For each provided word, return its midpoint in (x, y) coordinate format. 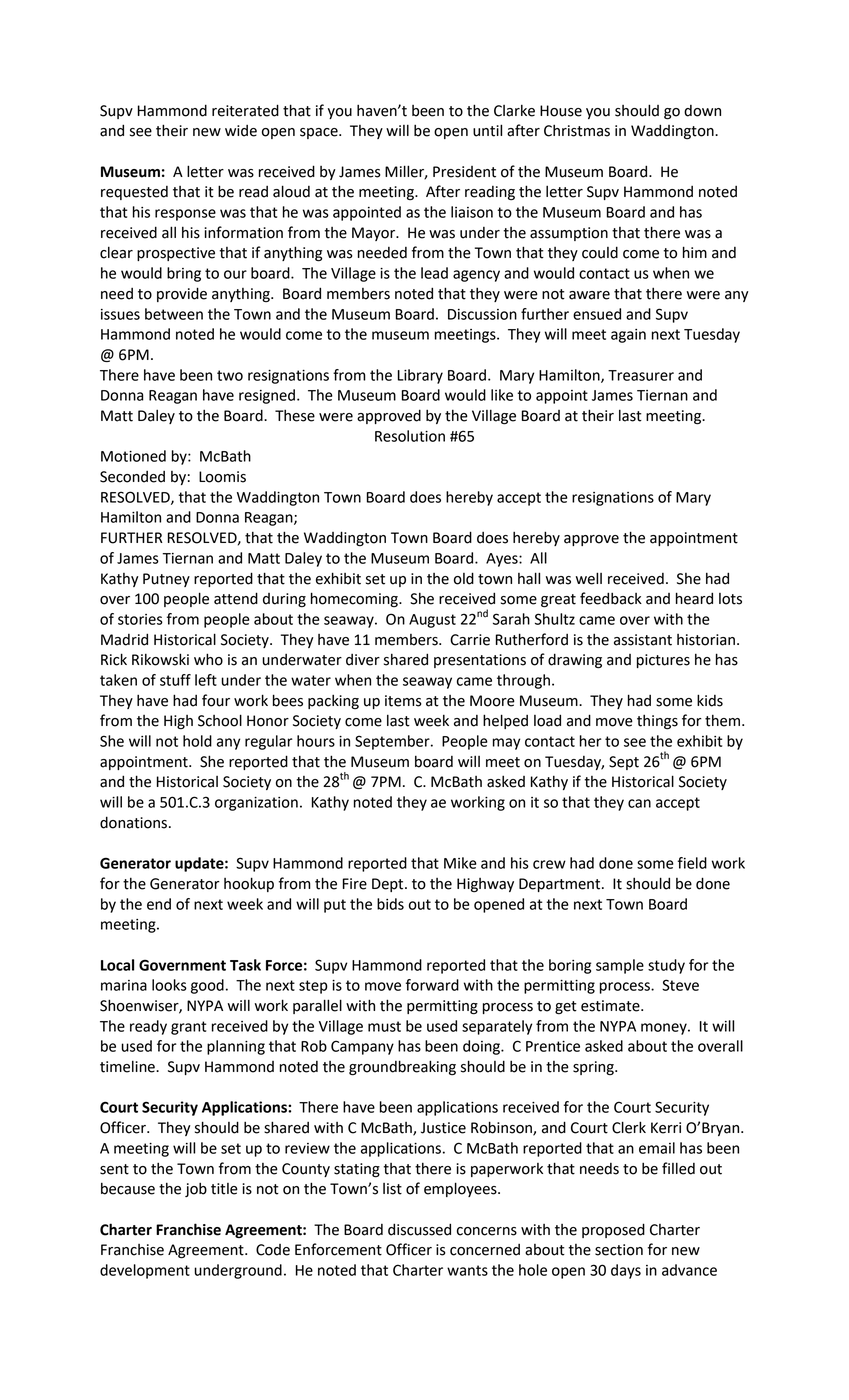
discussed (419, 1229)
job (196, 1189)
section (619, 1250)
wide (241, 131)
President (464, 172)
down (702, 111)
